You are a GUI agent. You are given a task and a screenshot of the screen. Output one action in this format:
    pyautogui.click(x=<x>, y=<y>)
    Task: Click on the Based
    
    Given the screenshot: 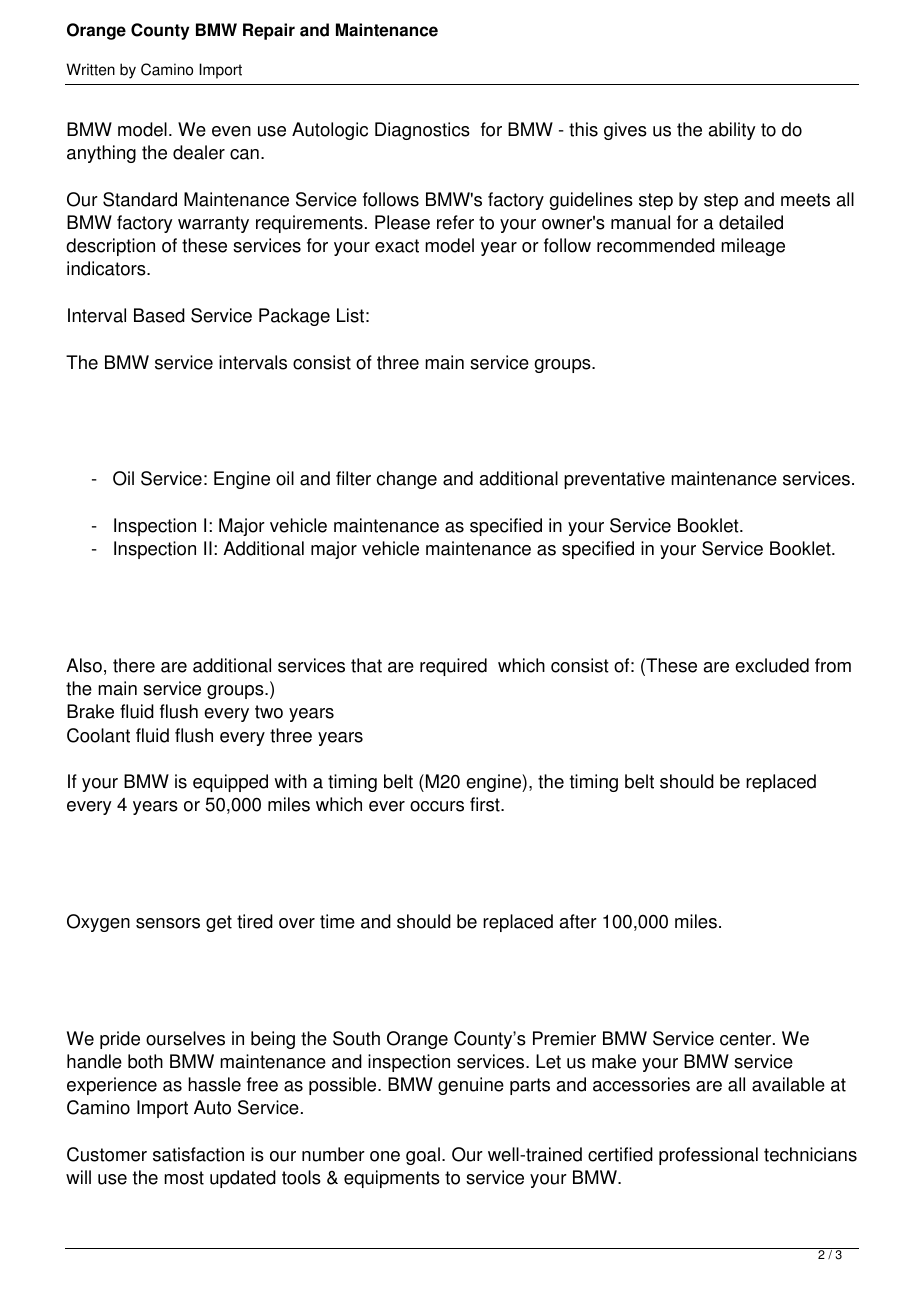 What is the action you would take?
    pyautogui.click(x=159, y=315)
